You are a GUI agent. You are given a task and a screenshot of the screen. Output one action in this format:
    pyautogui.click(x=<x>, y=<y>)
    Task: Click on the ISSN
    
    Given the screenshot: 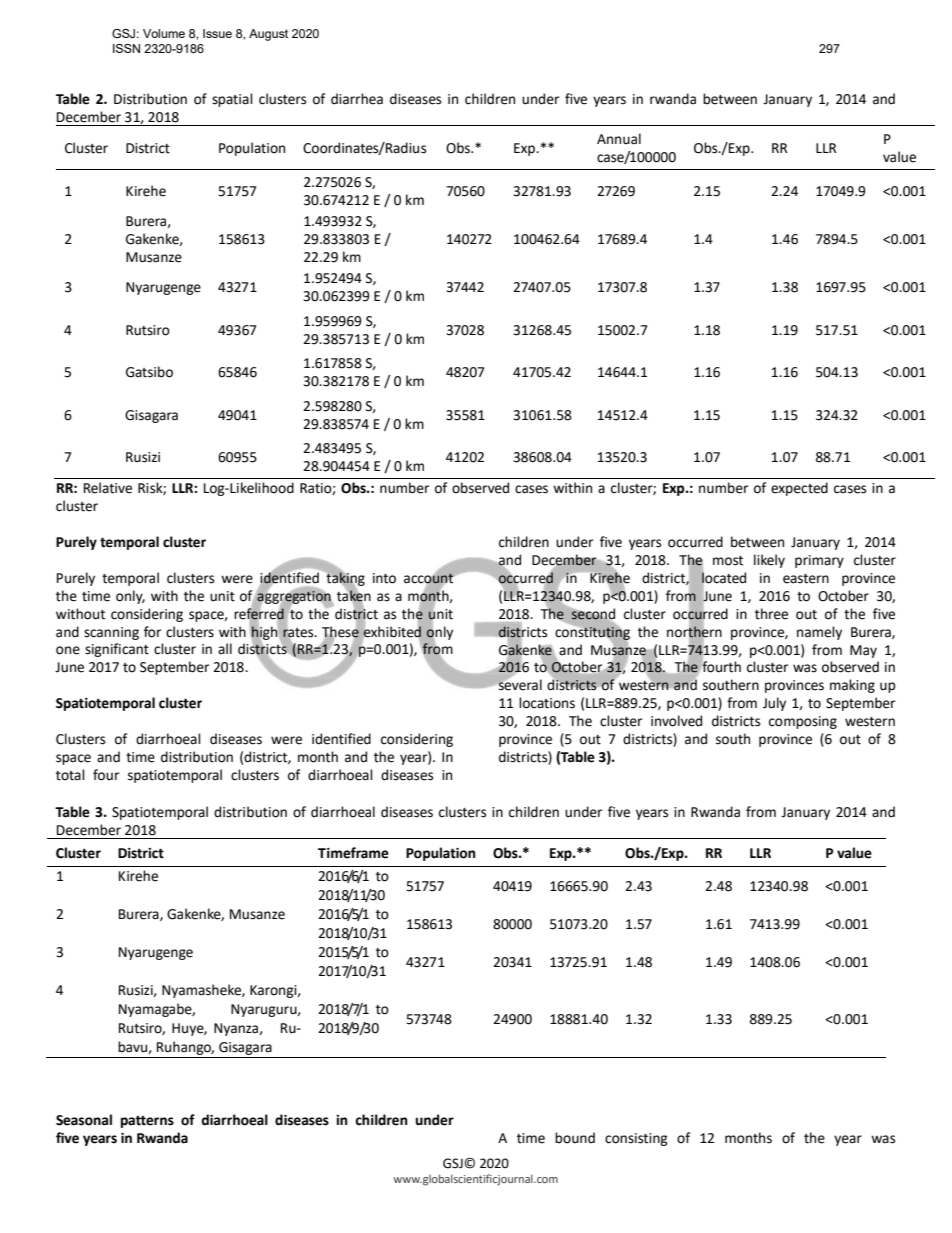 What is the action you would take?
    pyautogui.click(x=126, y=48)
